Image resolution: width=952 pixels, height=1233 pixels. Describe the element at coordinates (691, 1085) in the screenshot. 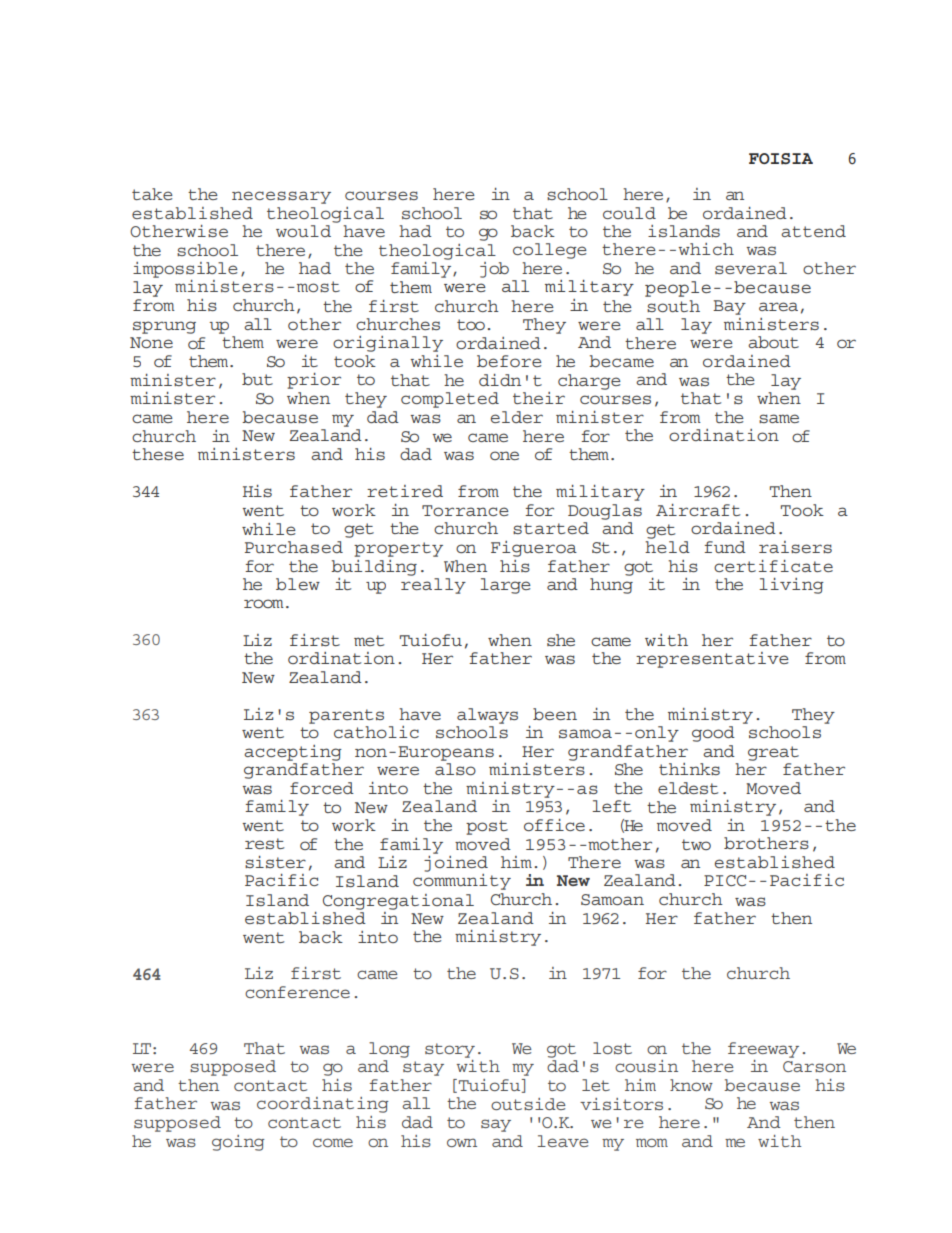

I see `know` at that location.
